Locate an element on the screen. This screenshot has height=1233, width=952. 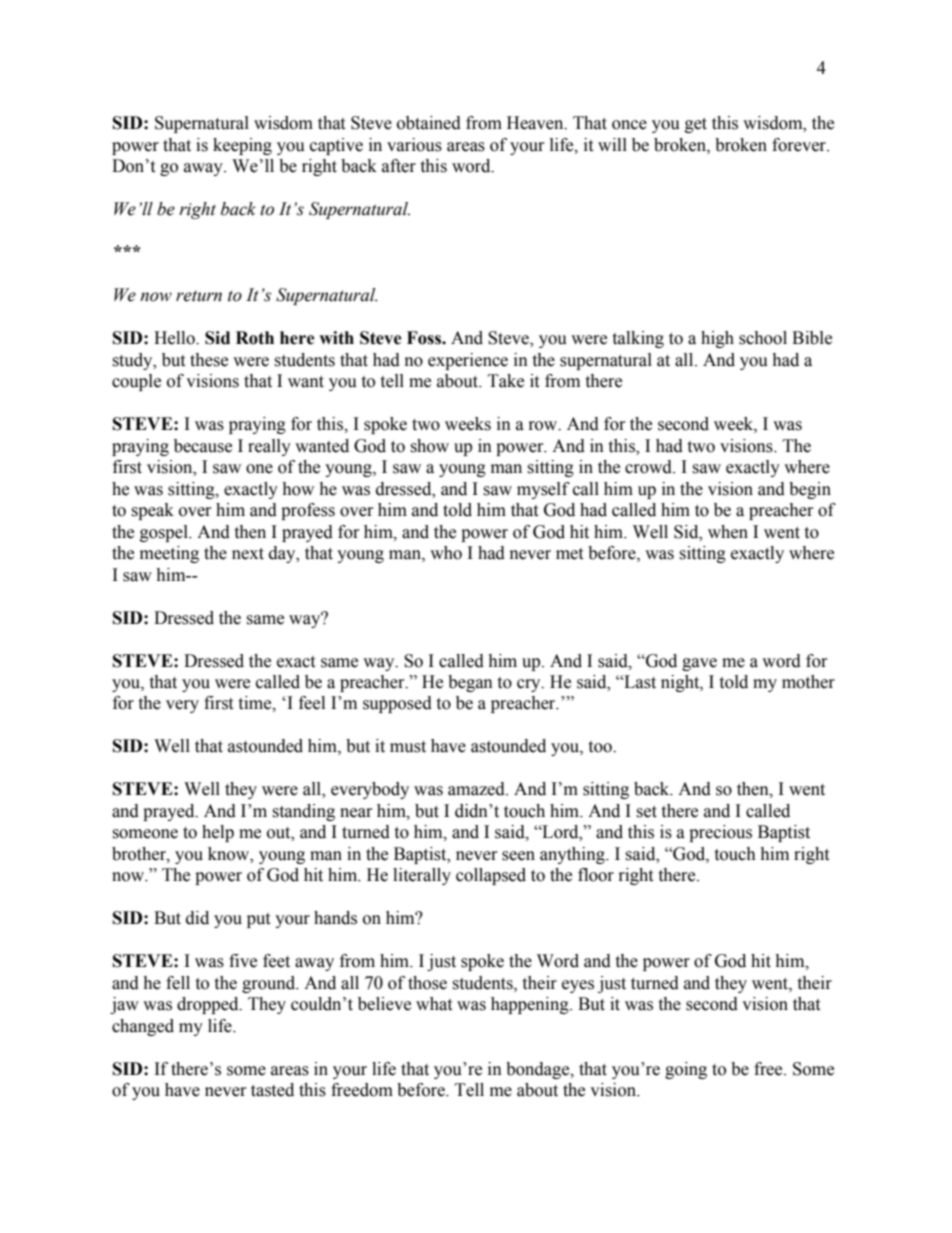
meeting is located at coordinates (169, 554).
